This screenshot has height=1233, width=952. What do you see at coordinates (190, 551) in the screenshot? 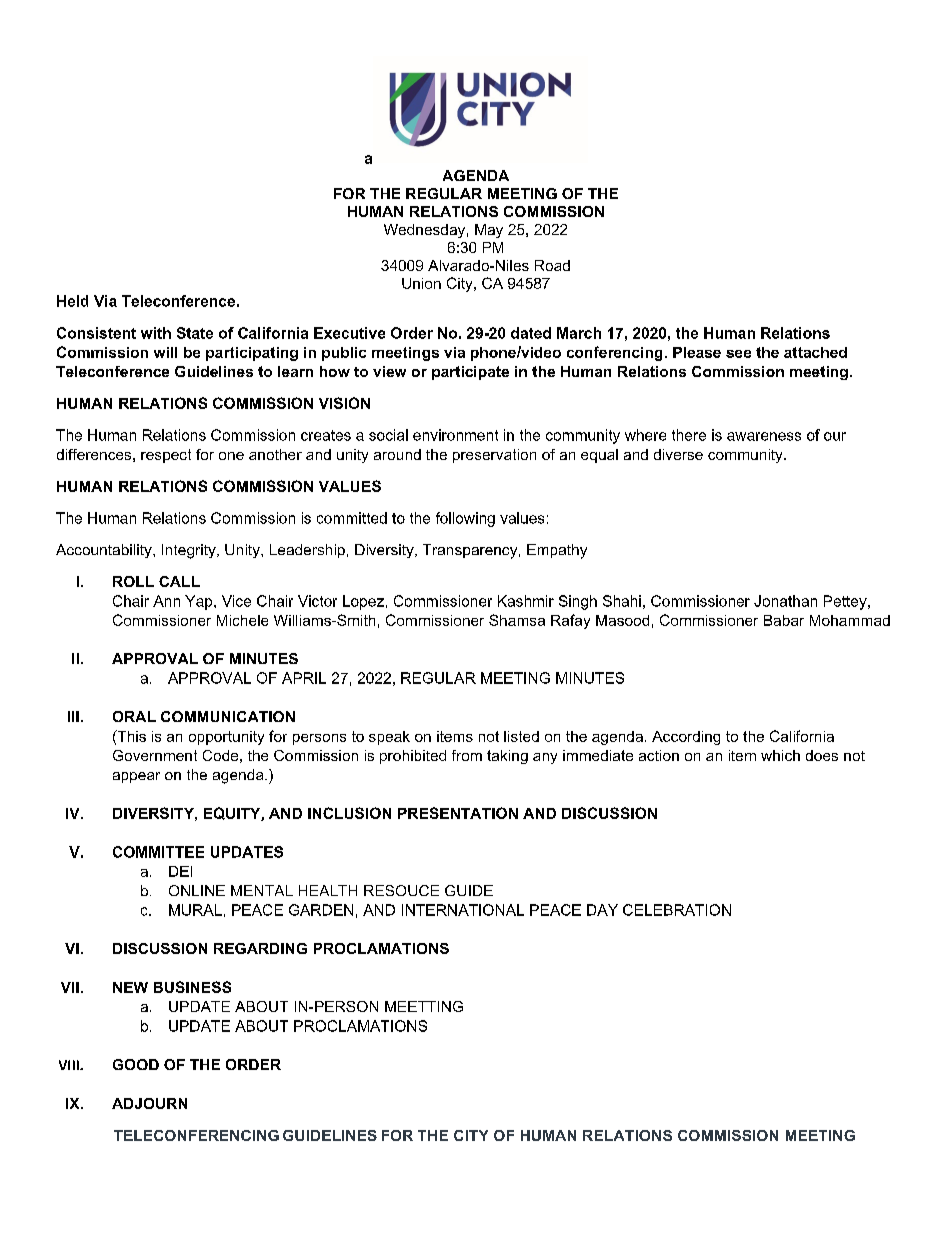
I see `Integrity` at bounding box center [190, 551].
